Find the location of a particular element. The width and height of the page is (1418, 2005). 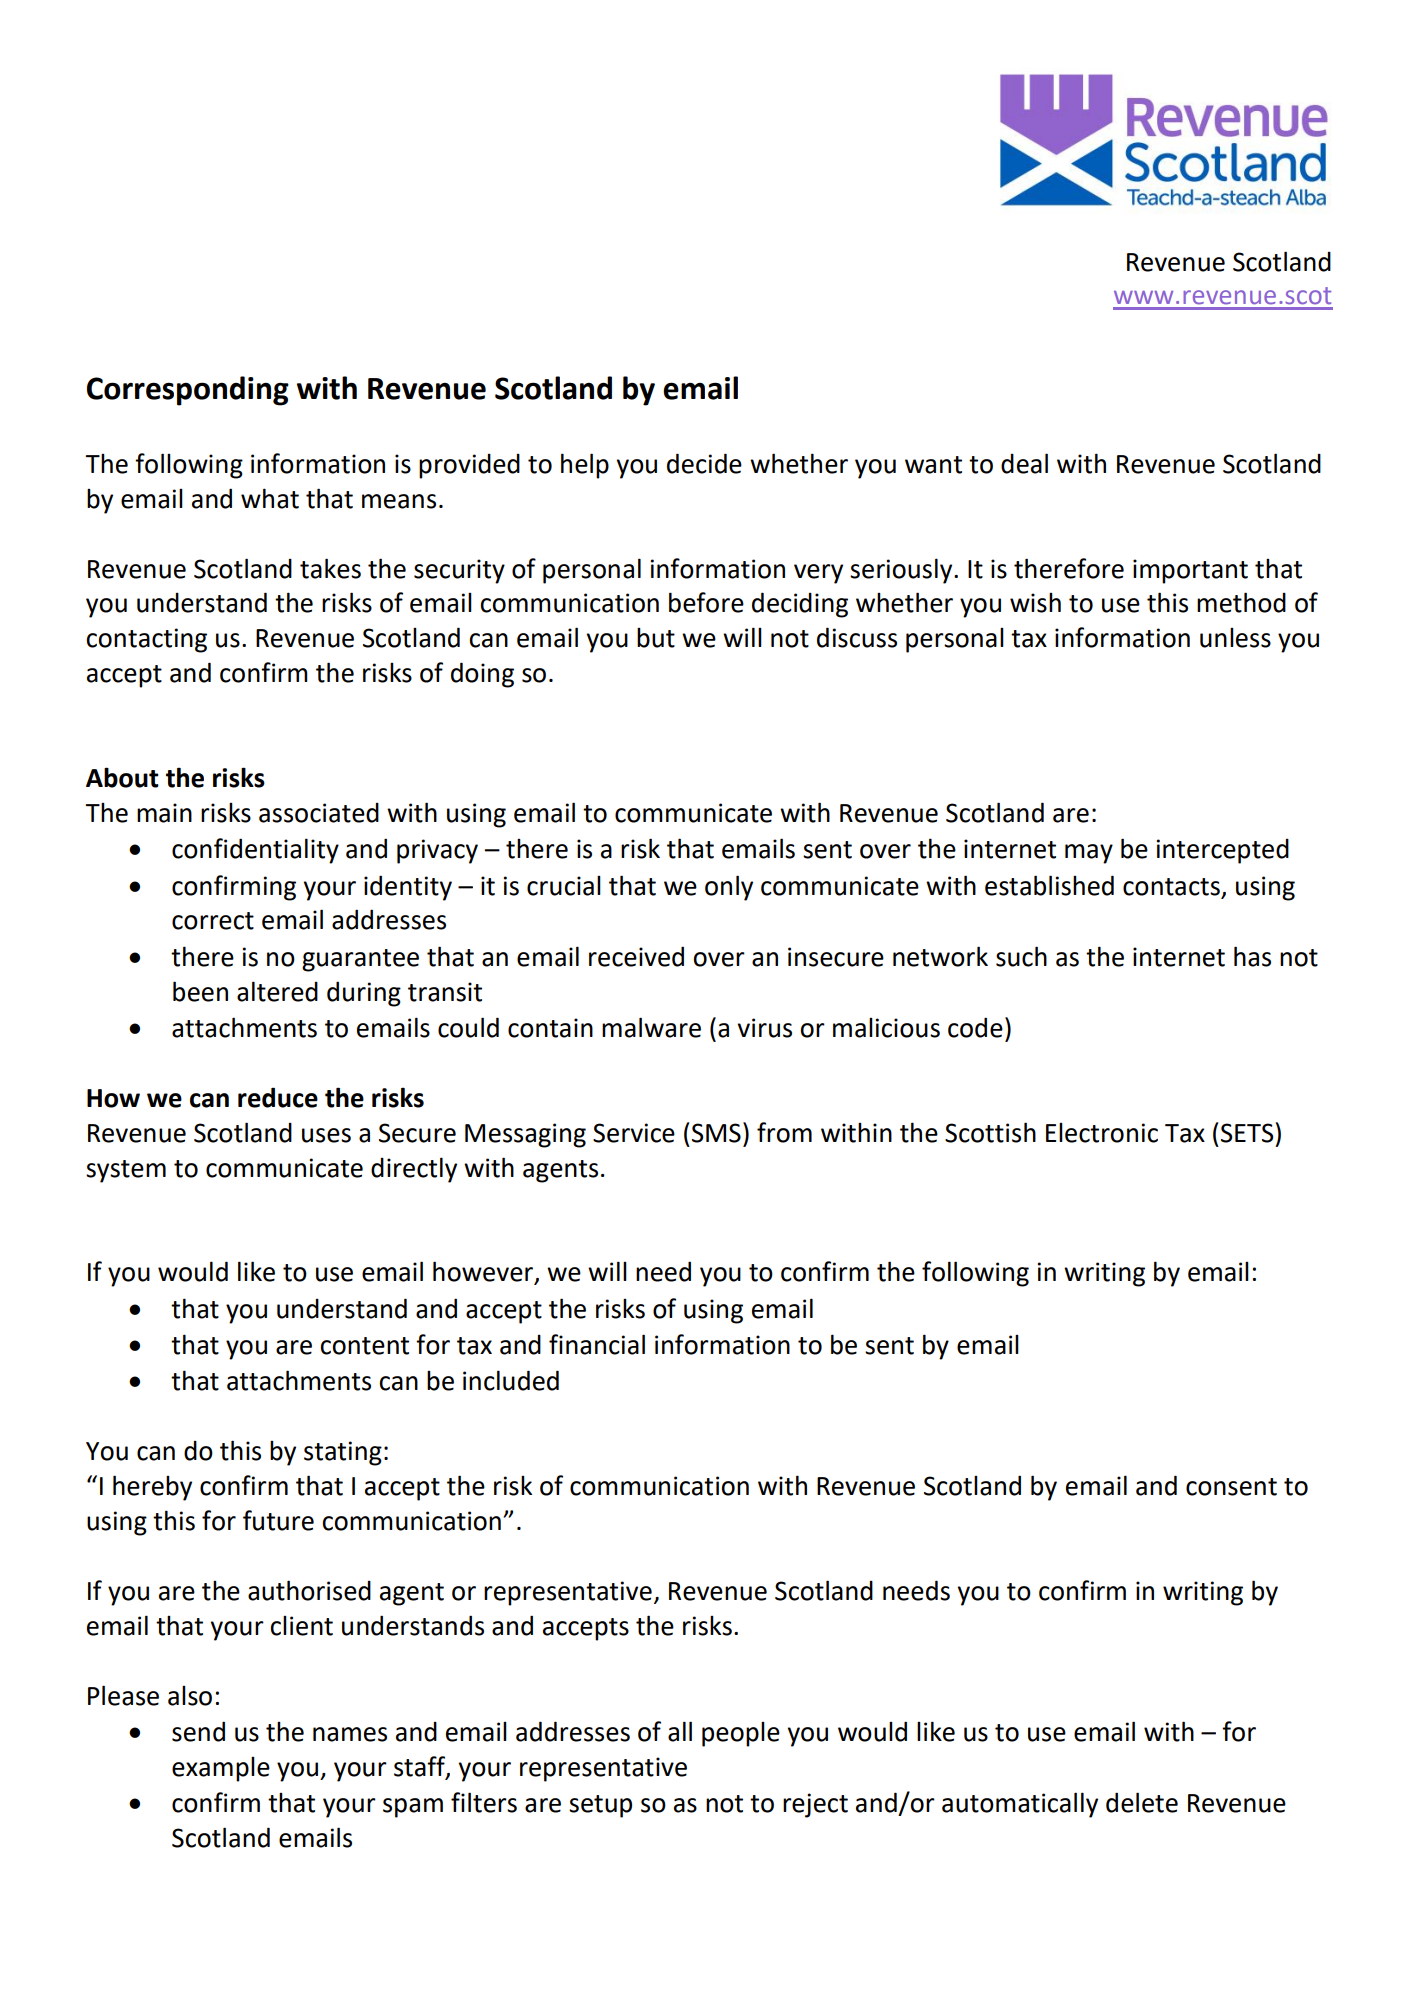

decide is located at coordinates (704, 463).
